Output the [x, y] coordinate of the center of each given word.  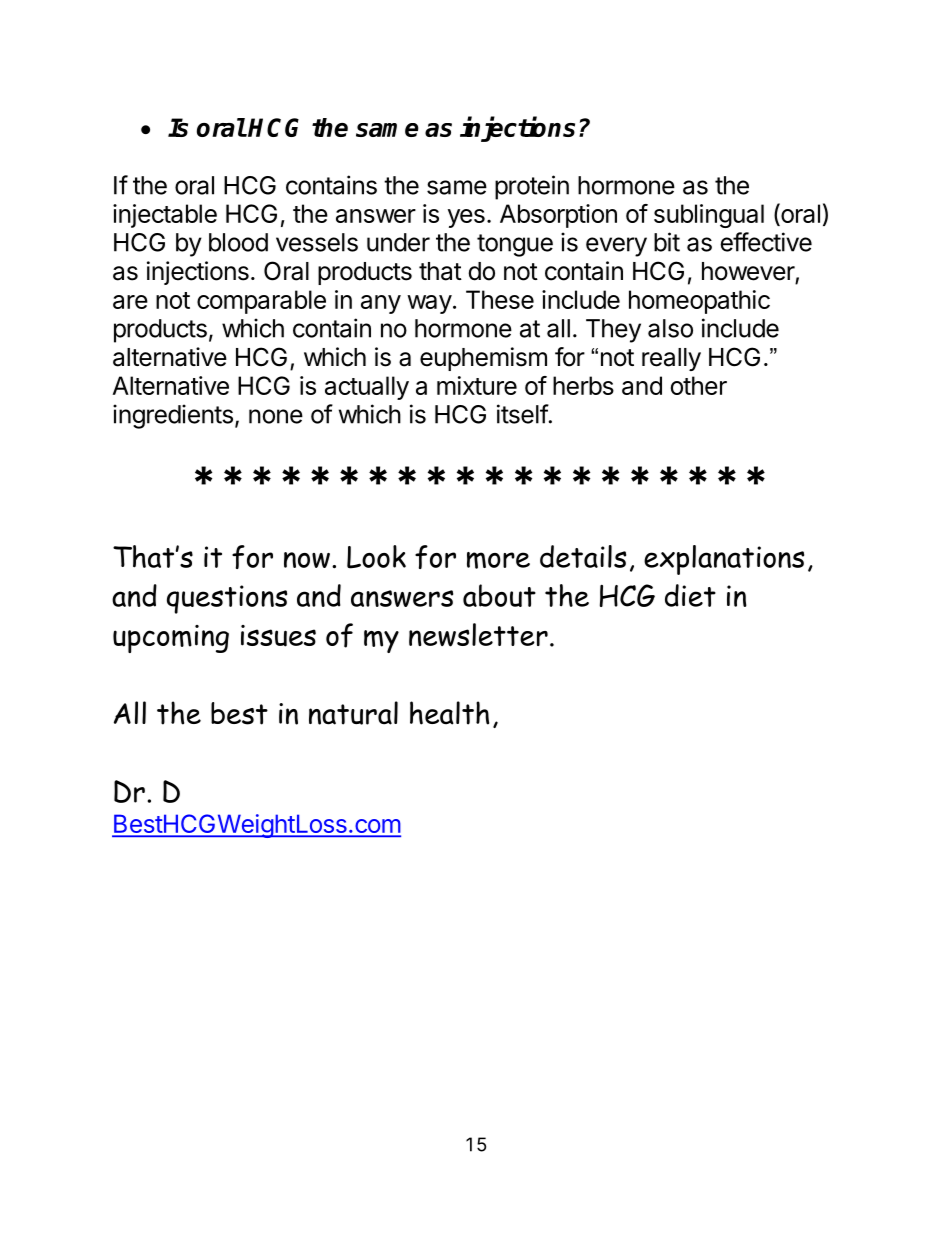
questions [227, 599]
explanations [724, 560]
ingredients [173, 416]
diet [690, 595]
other [699, 385]
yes [466, 218]
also [670, 328]
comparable [261, 302]
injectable [165, 216]
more [498, 560]
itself [523, 414]
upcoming [171, 639]
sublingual [709, 216]
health [449, 713]
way [429, 304]
